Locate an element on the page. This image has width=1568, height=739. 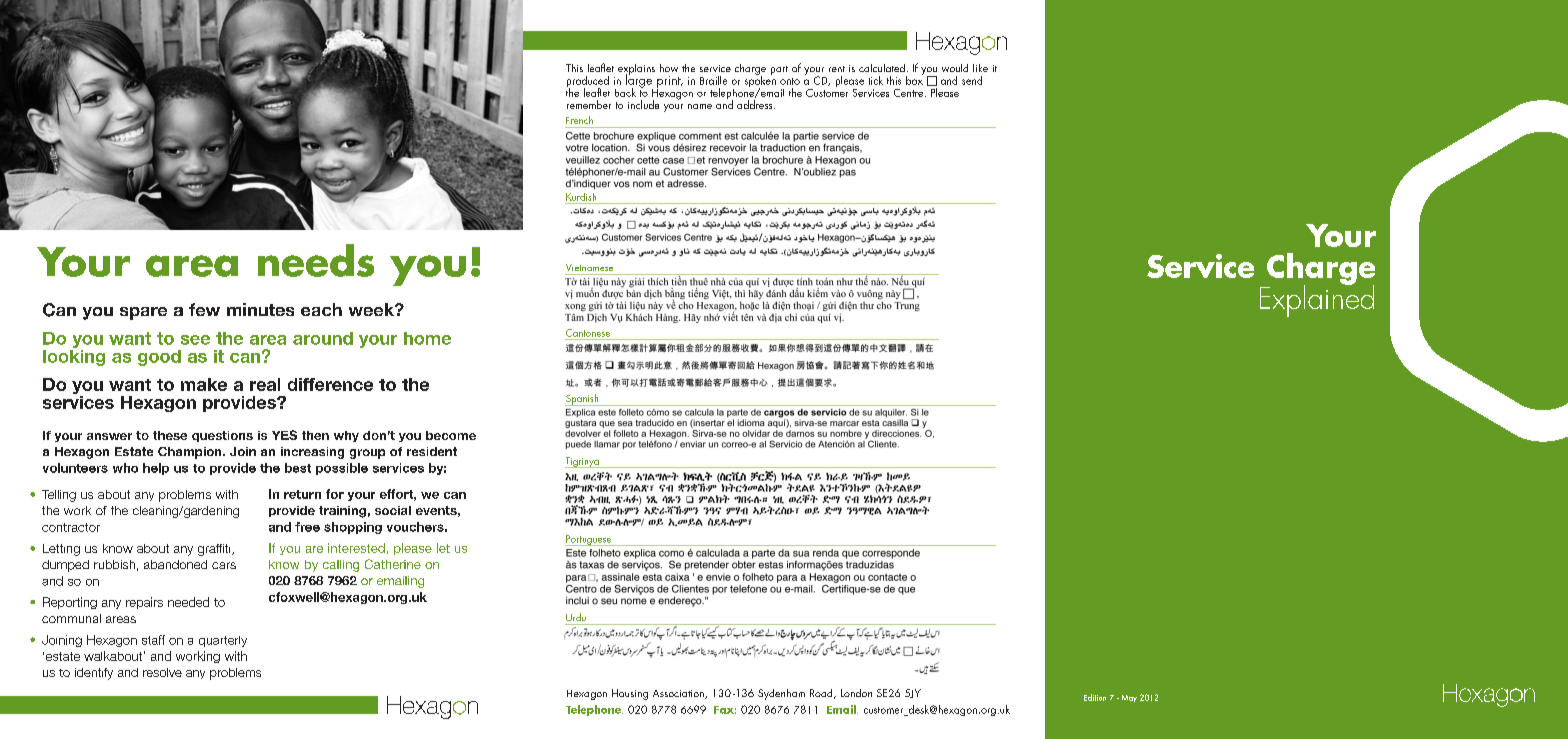
Braille is located at coordinates (713, 80).
